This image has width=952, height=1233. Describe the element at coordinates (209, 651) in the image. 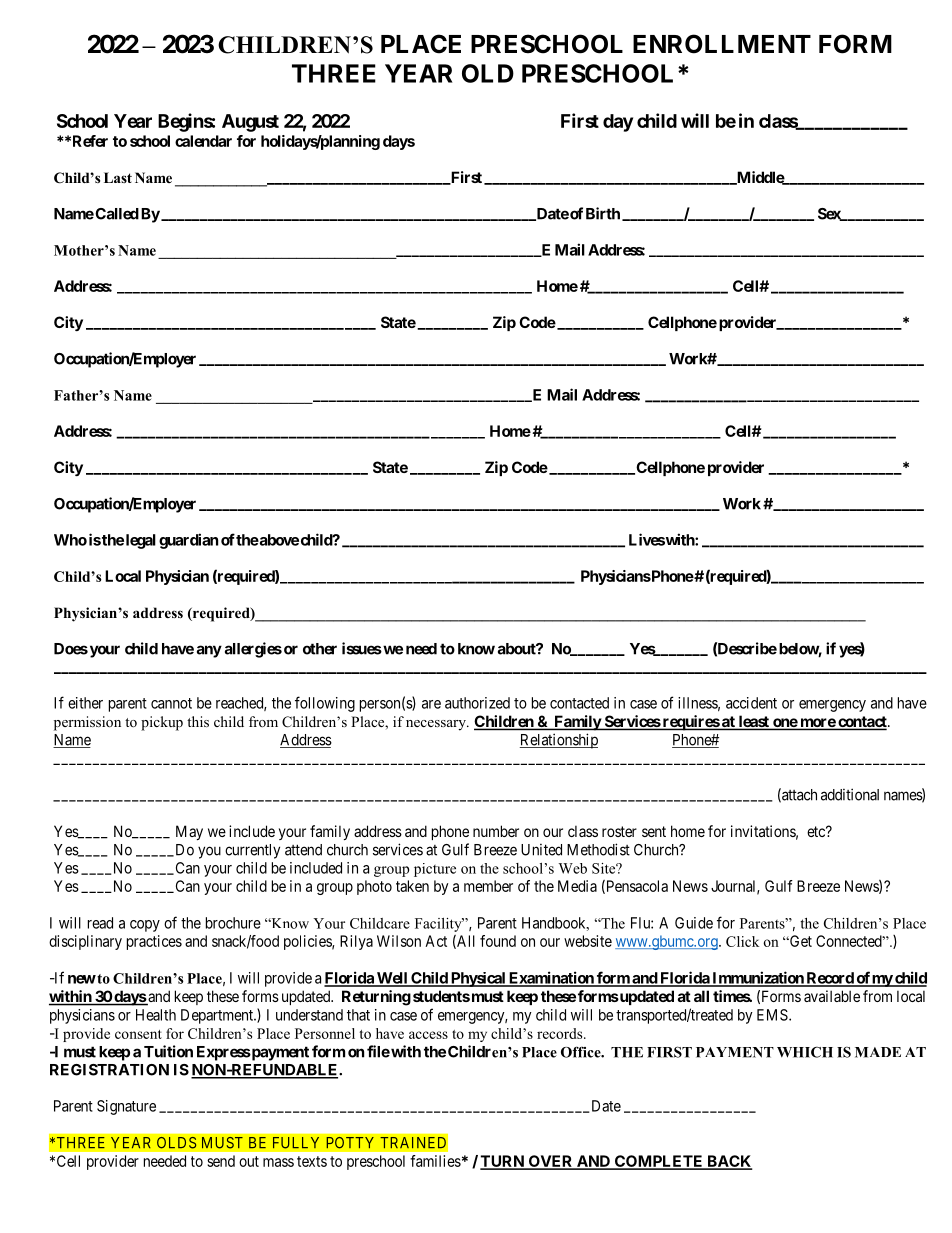

I see `any` at that location.
